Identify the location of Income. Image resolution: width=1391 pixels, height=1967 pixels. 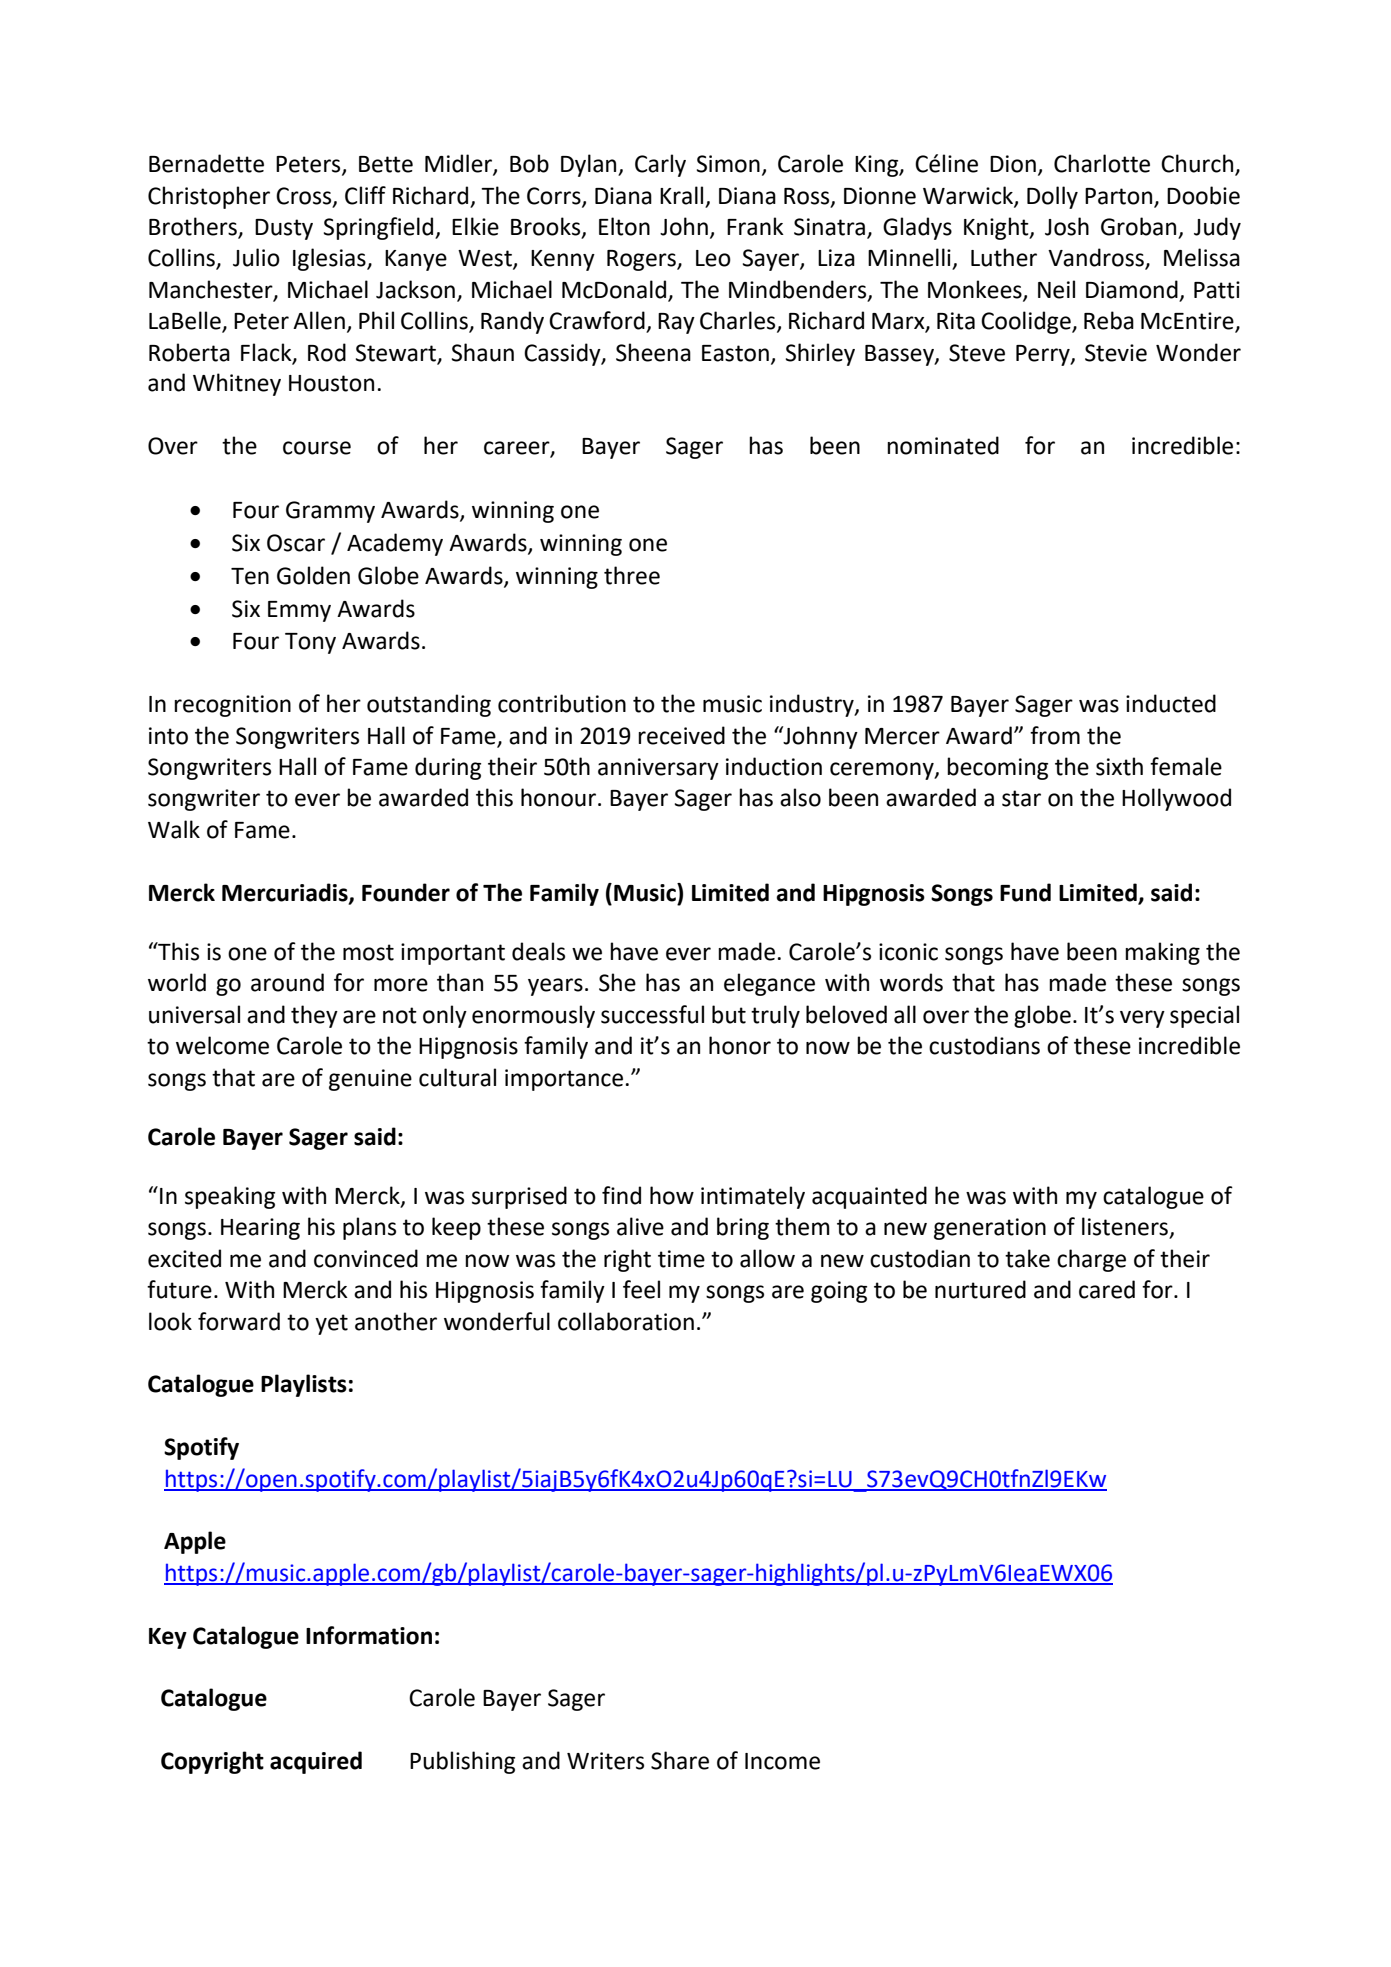
(782, 1761).
